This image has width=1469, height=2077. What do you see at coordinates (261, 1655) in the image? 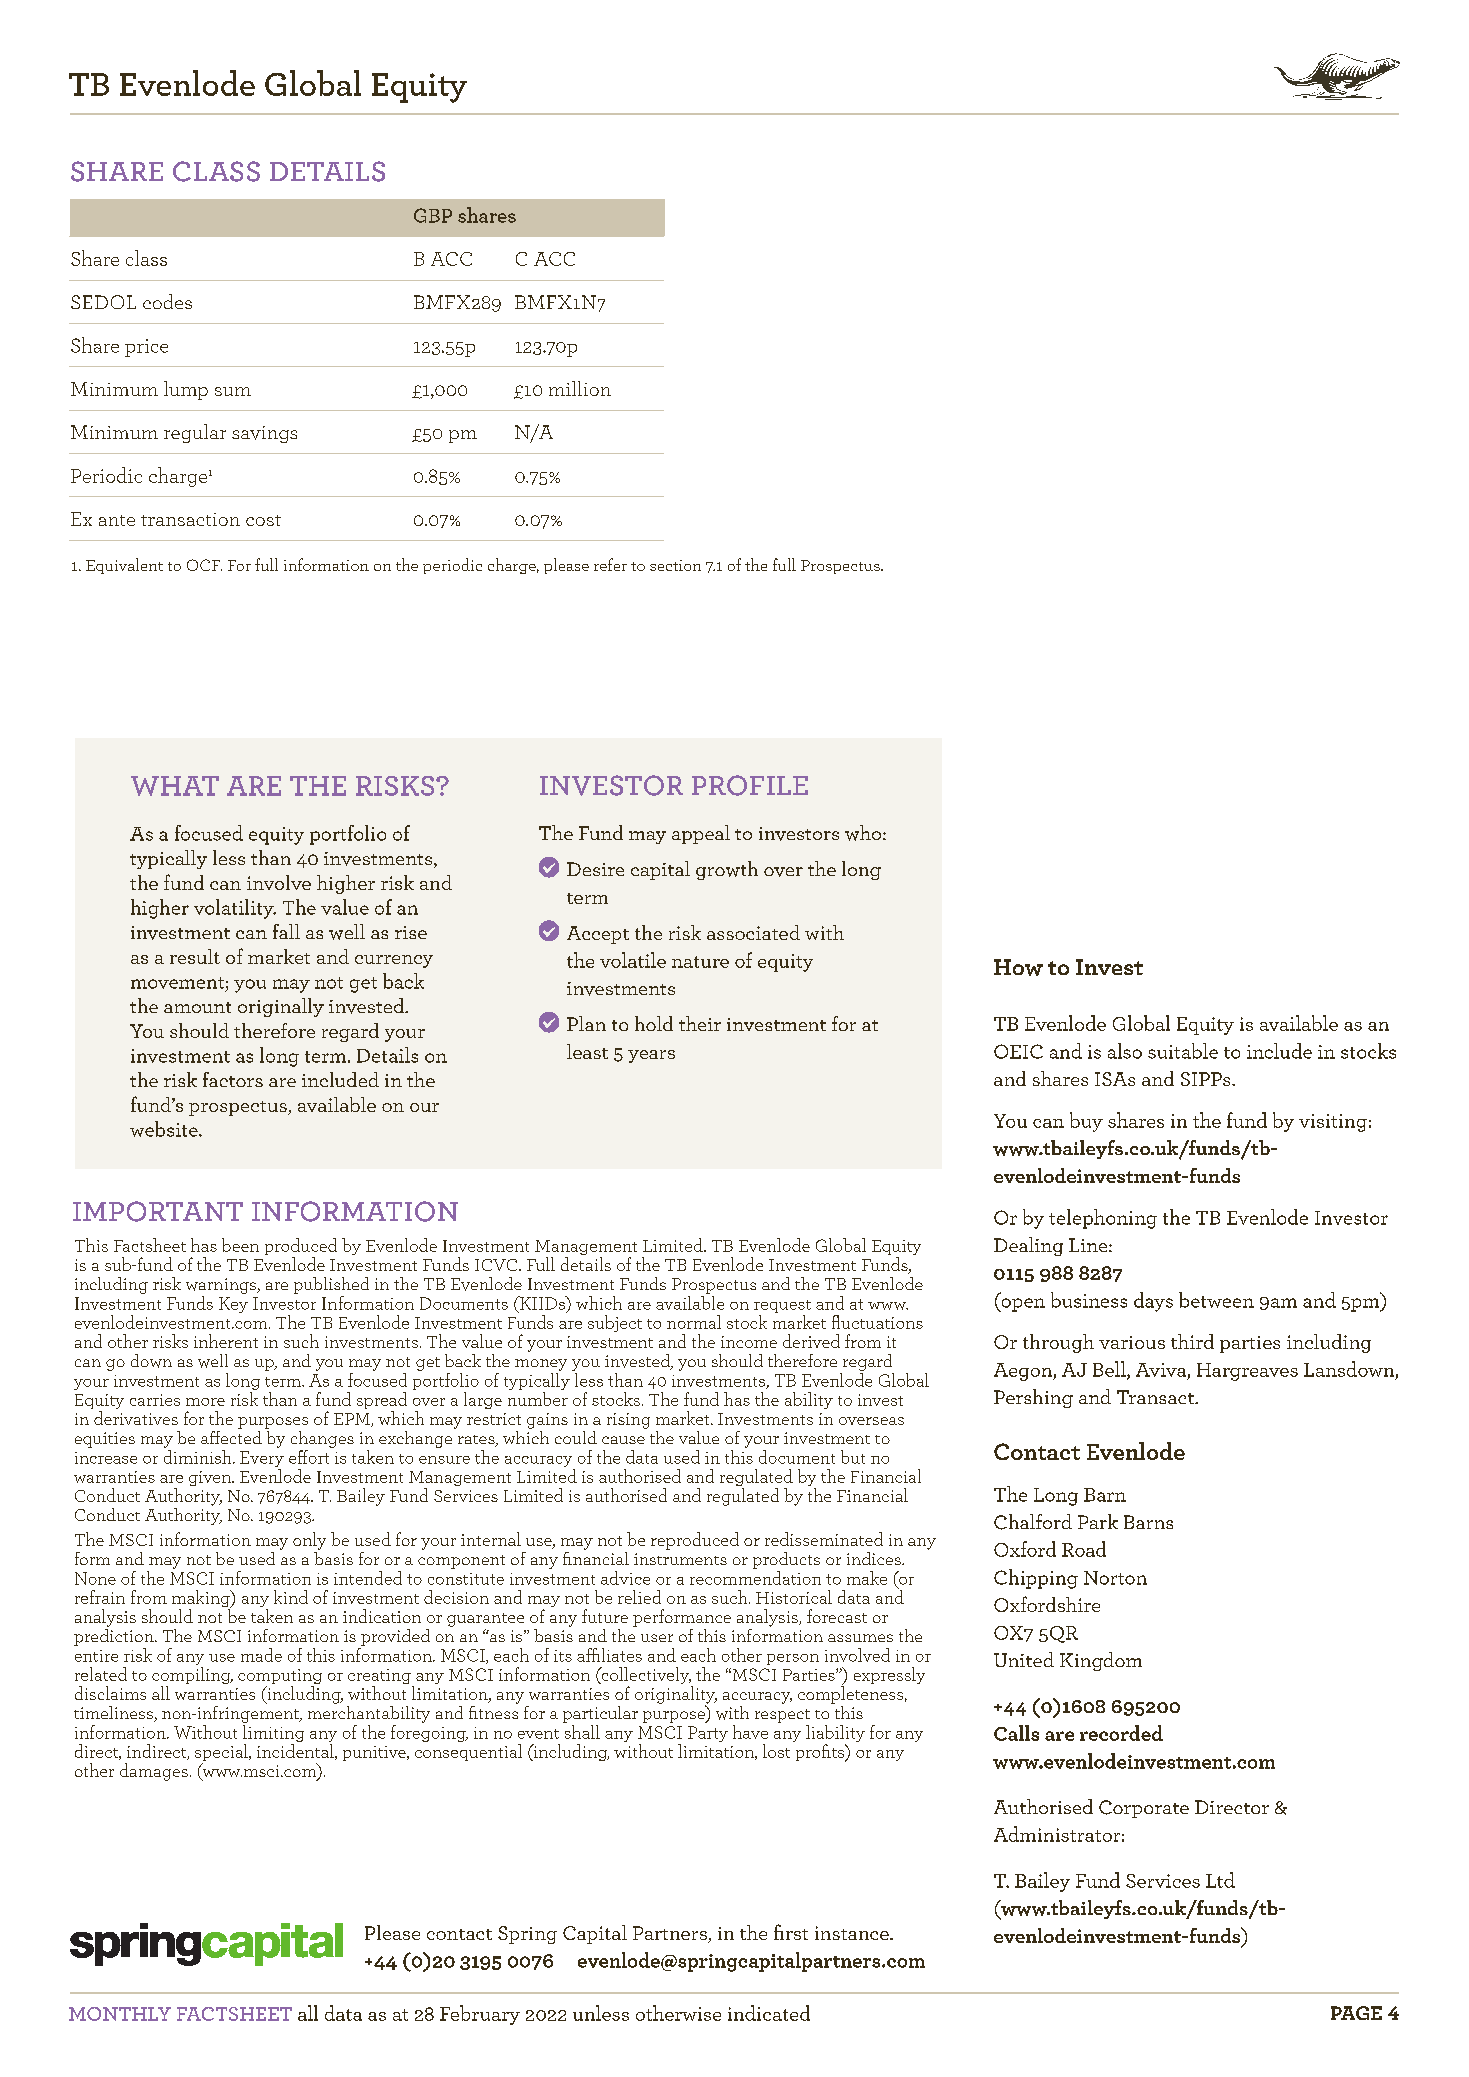
I see `made` at bounding box center [261, 1655].
